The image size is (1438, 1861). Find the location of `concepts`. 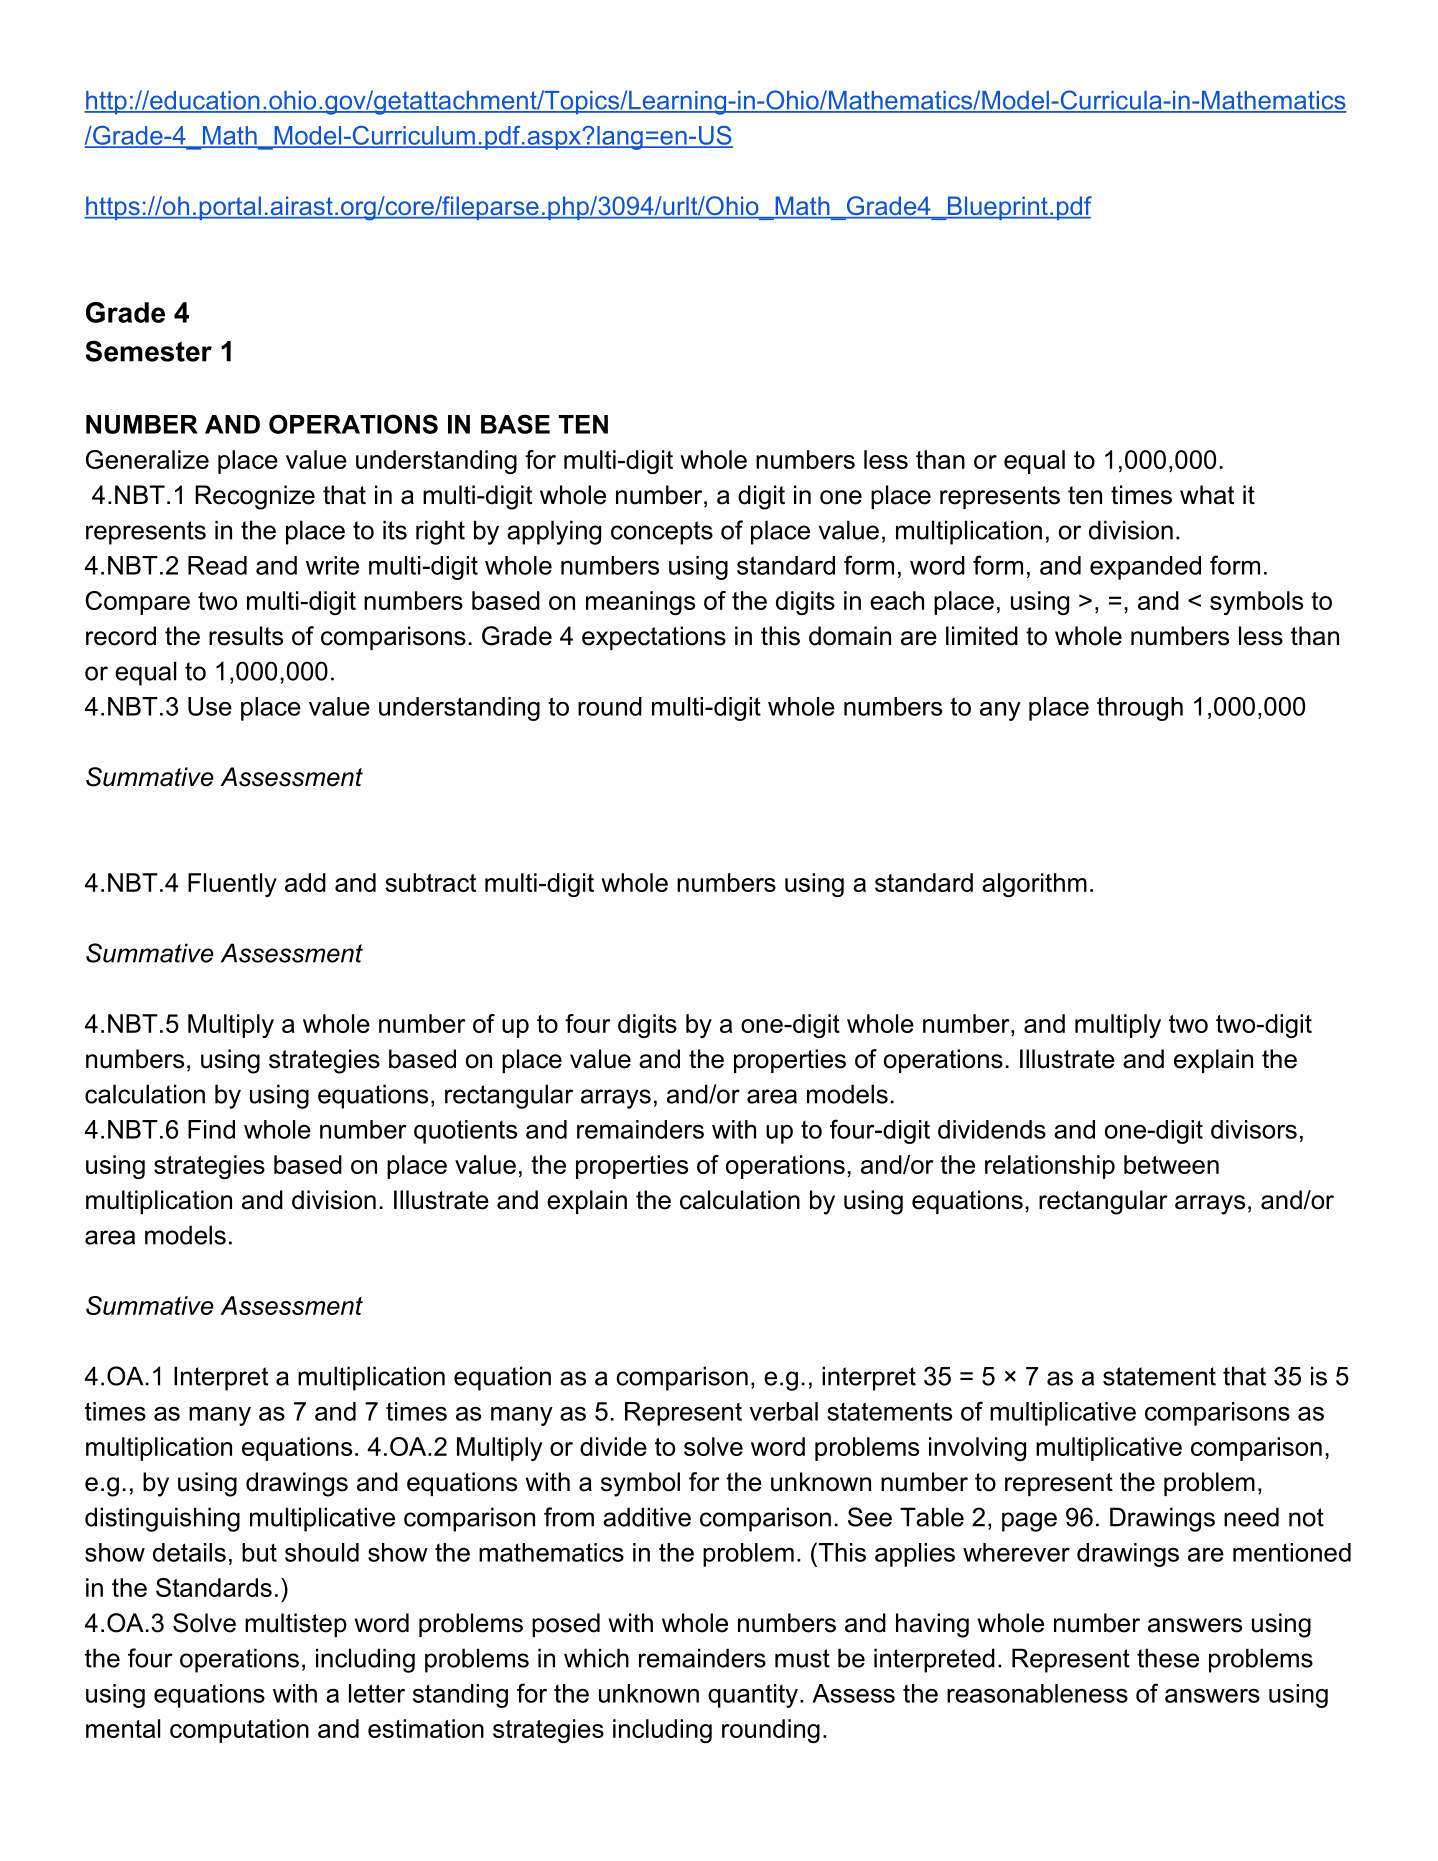

concepts is located at coordinates (662, 533).
